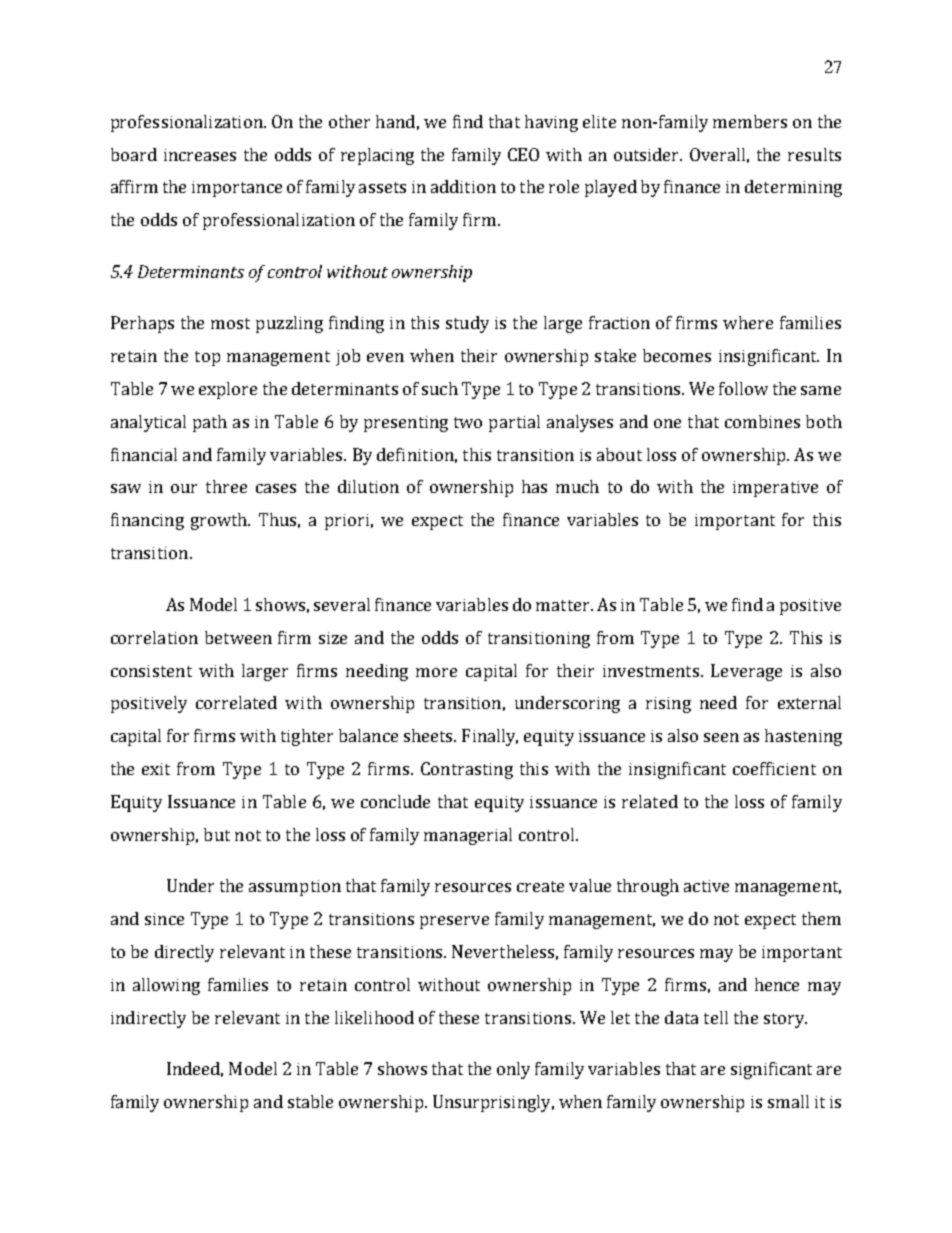  Describe the element at coordinates (166, 986) in the image. I see `allowing` at that location.
